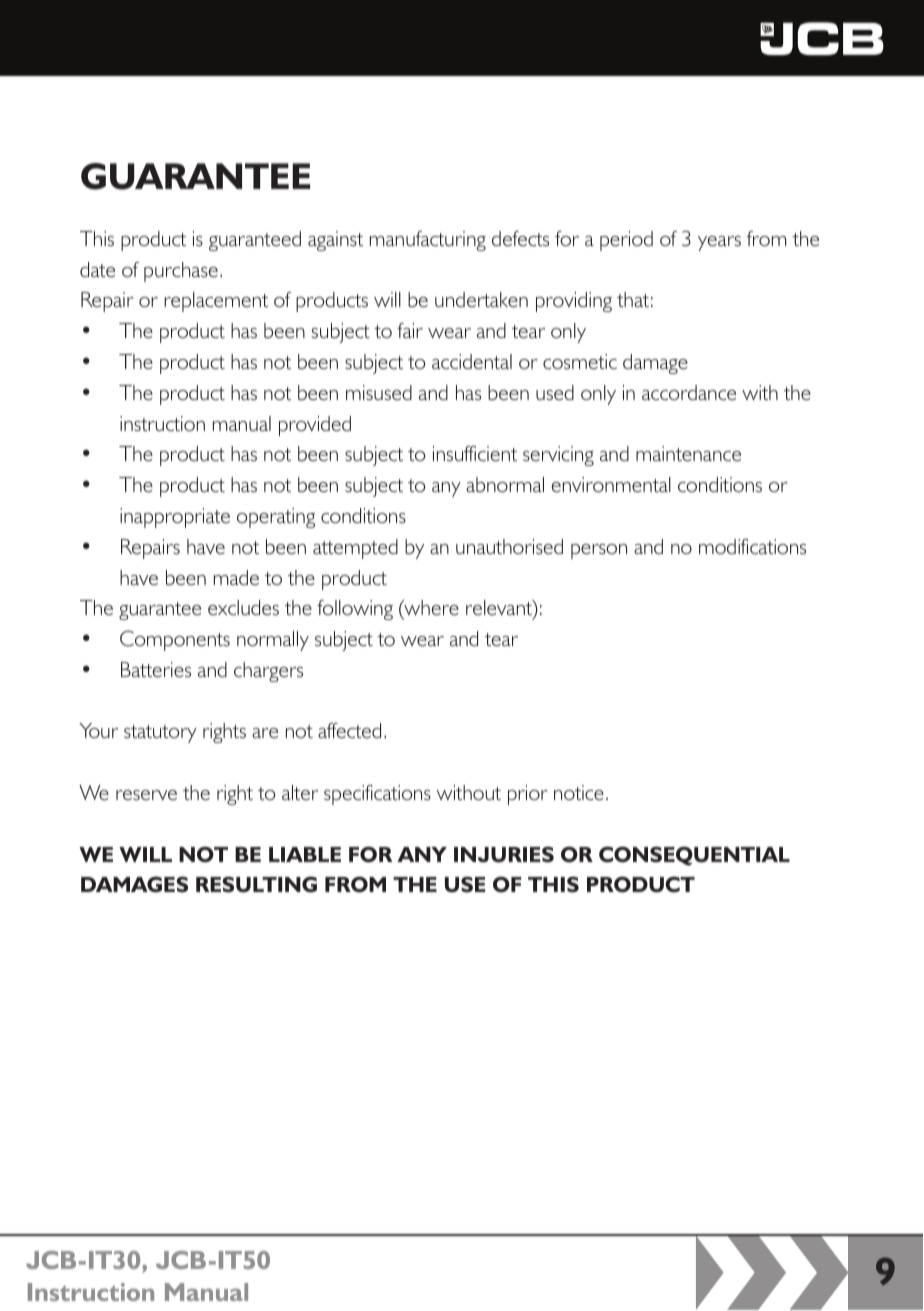 The image size is (924, 1311). Describe the element at coordinates (236, 577) in the document. I see `made` at that location.
